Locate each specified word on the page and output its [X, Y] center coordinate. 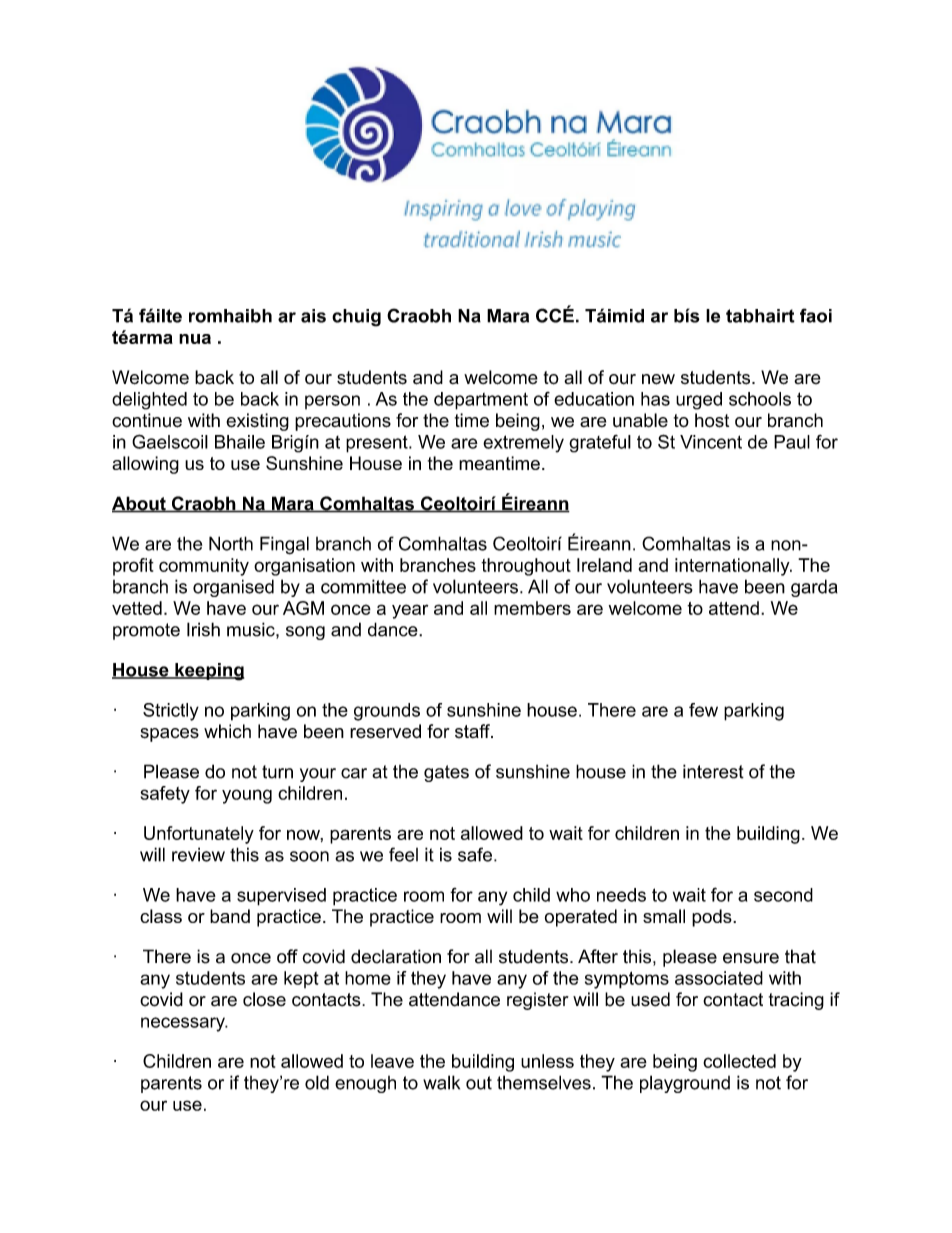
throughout [526, 567]
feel [403, 854]
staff [473, 731]
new [658, 379]
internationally [733, 567]
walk [441, 1082]
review [198, 854]
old [317, 1082]
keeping [208, 672]
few [703, 710]
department [481, 401]
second [783, 895]
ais [313, 316]
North [231, 543]
